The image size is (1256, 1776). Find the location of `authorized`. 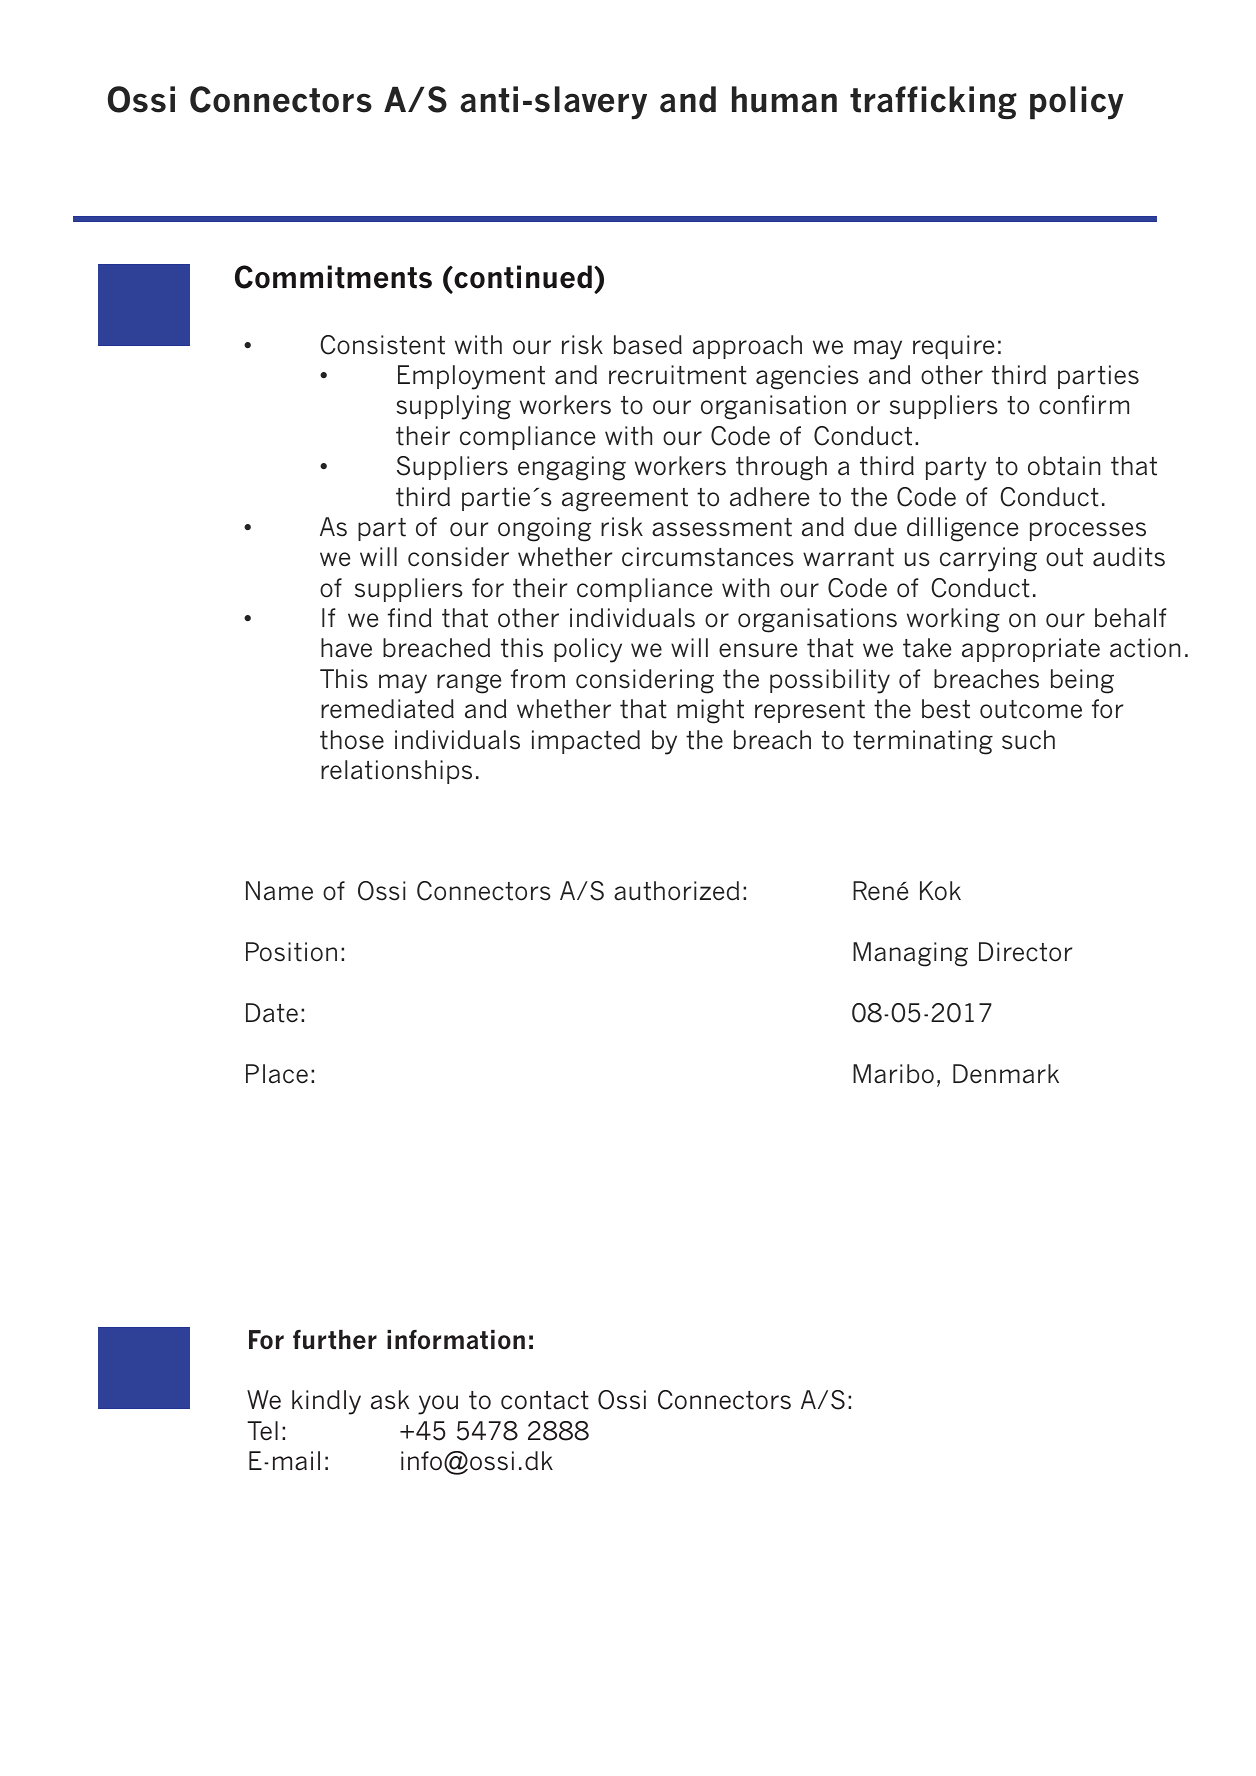

authorized is located at coordinates (676, 891).
